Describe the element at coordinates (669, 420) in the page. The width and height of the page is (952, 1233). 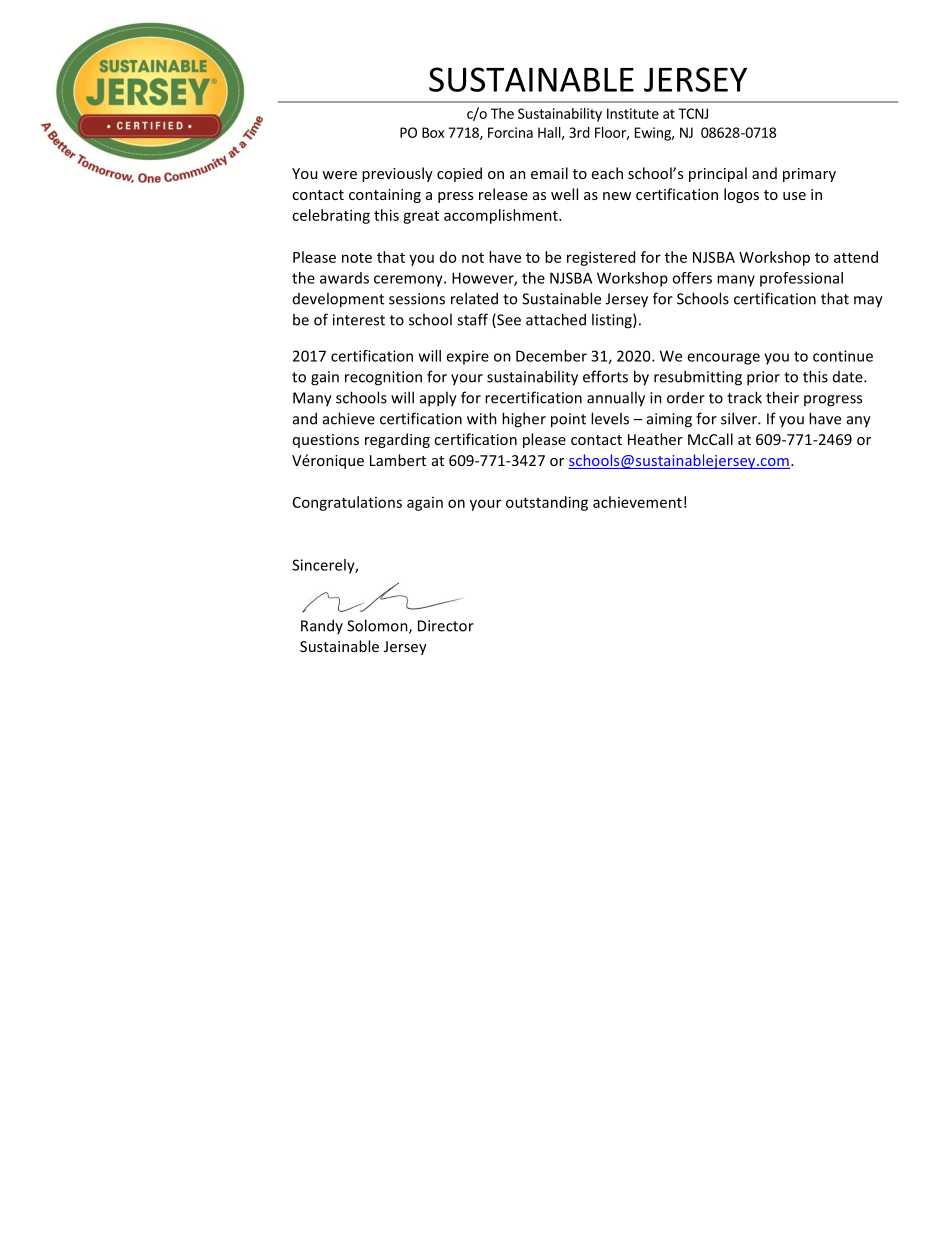
I see `aiming` at that location.
